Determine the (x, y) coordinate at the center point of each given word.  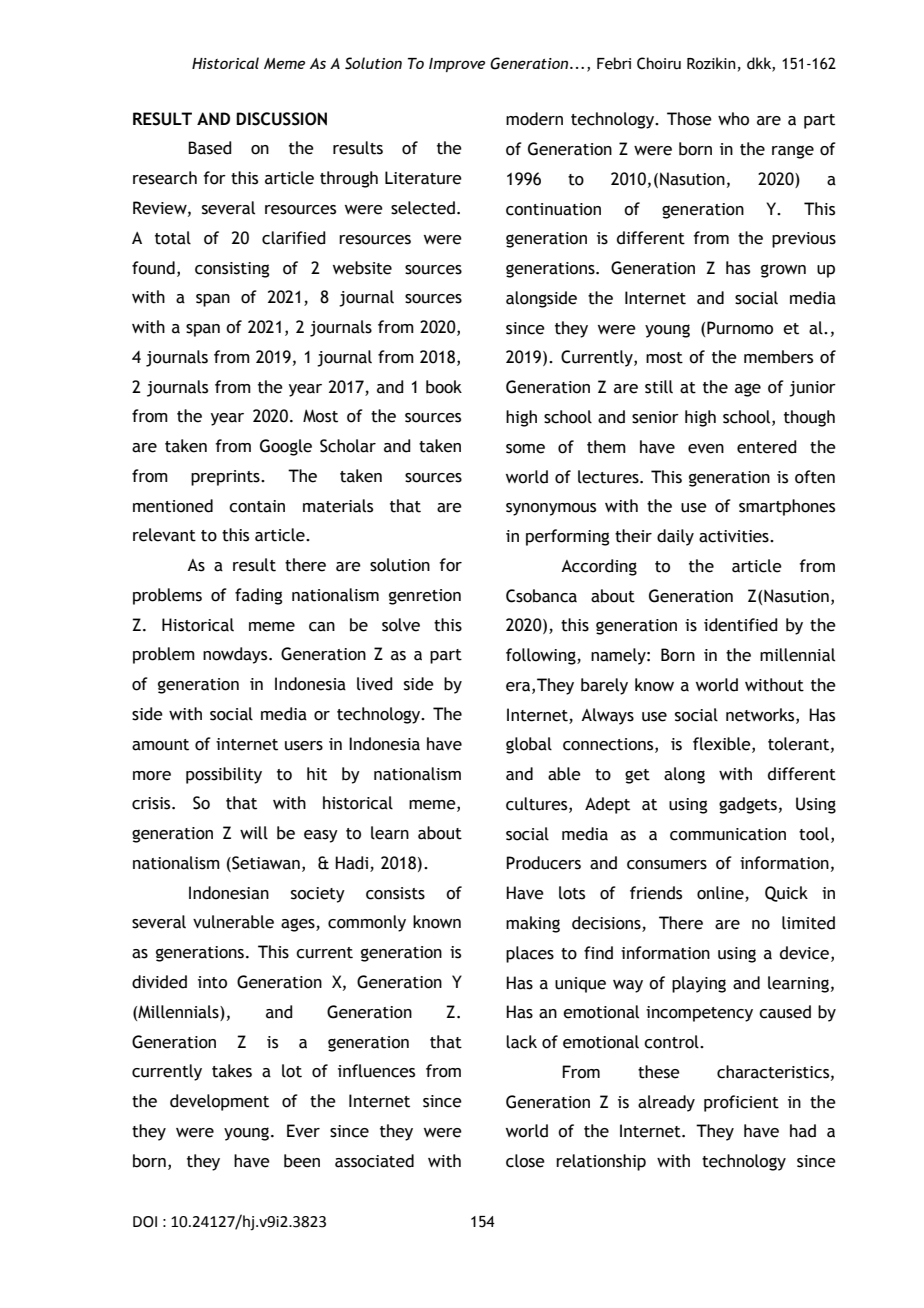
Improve (457, 65)
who (733, 119)
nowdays (236, 655)
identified (741, 625)
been (302, 1161)
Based (210, 148)
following (542, 656)
